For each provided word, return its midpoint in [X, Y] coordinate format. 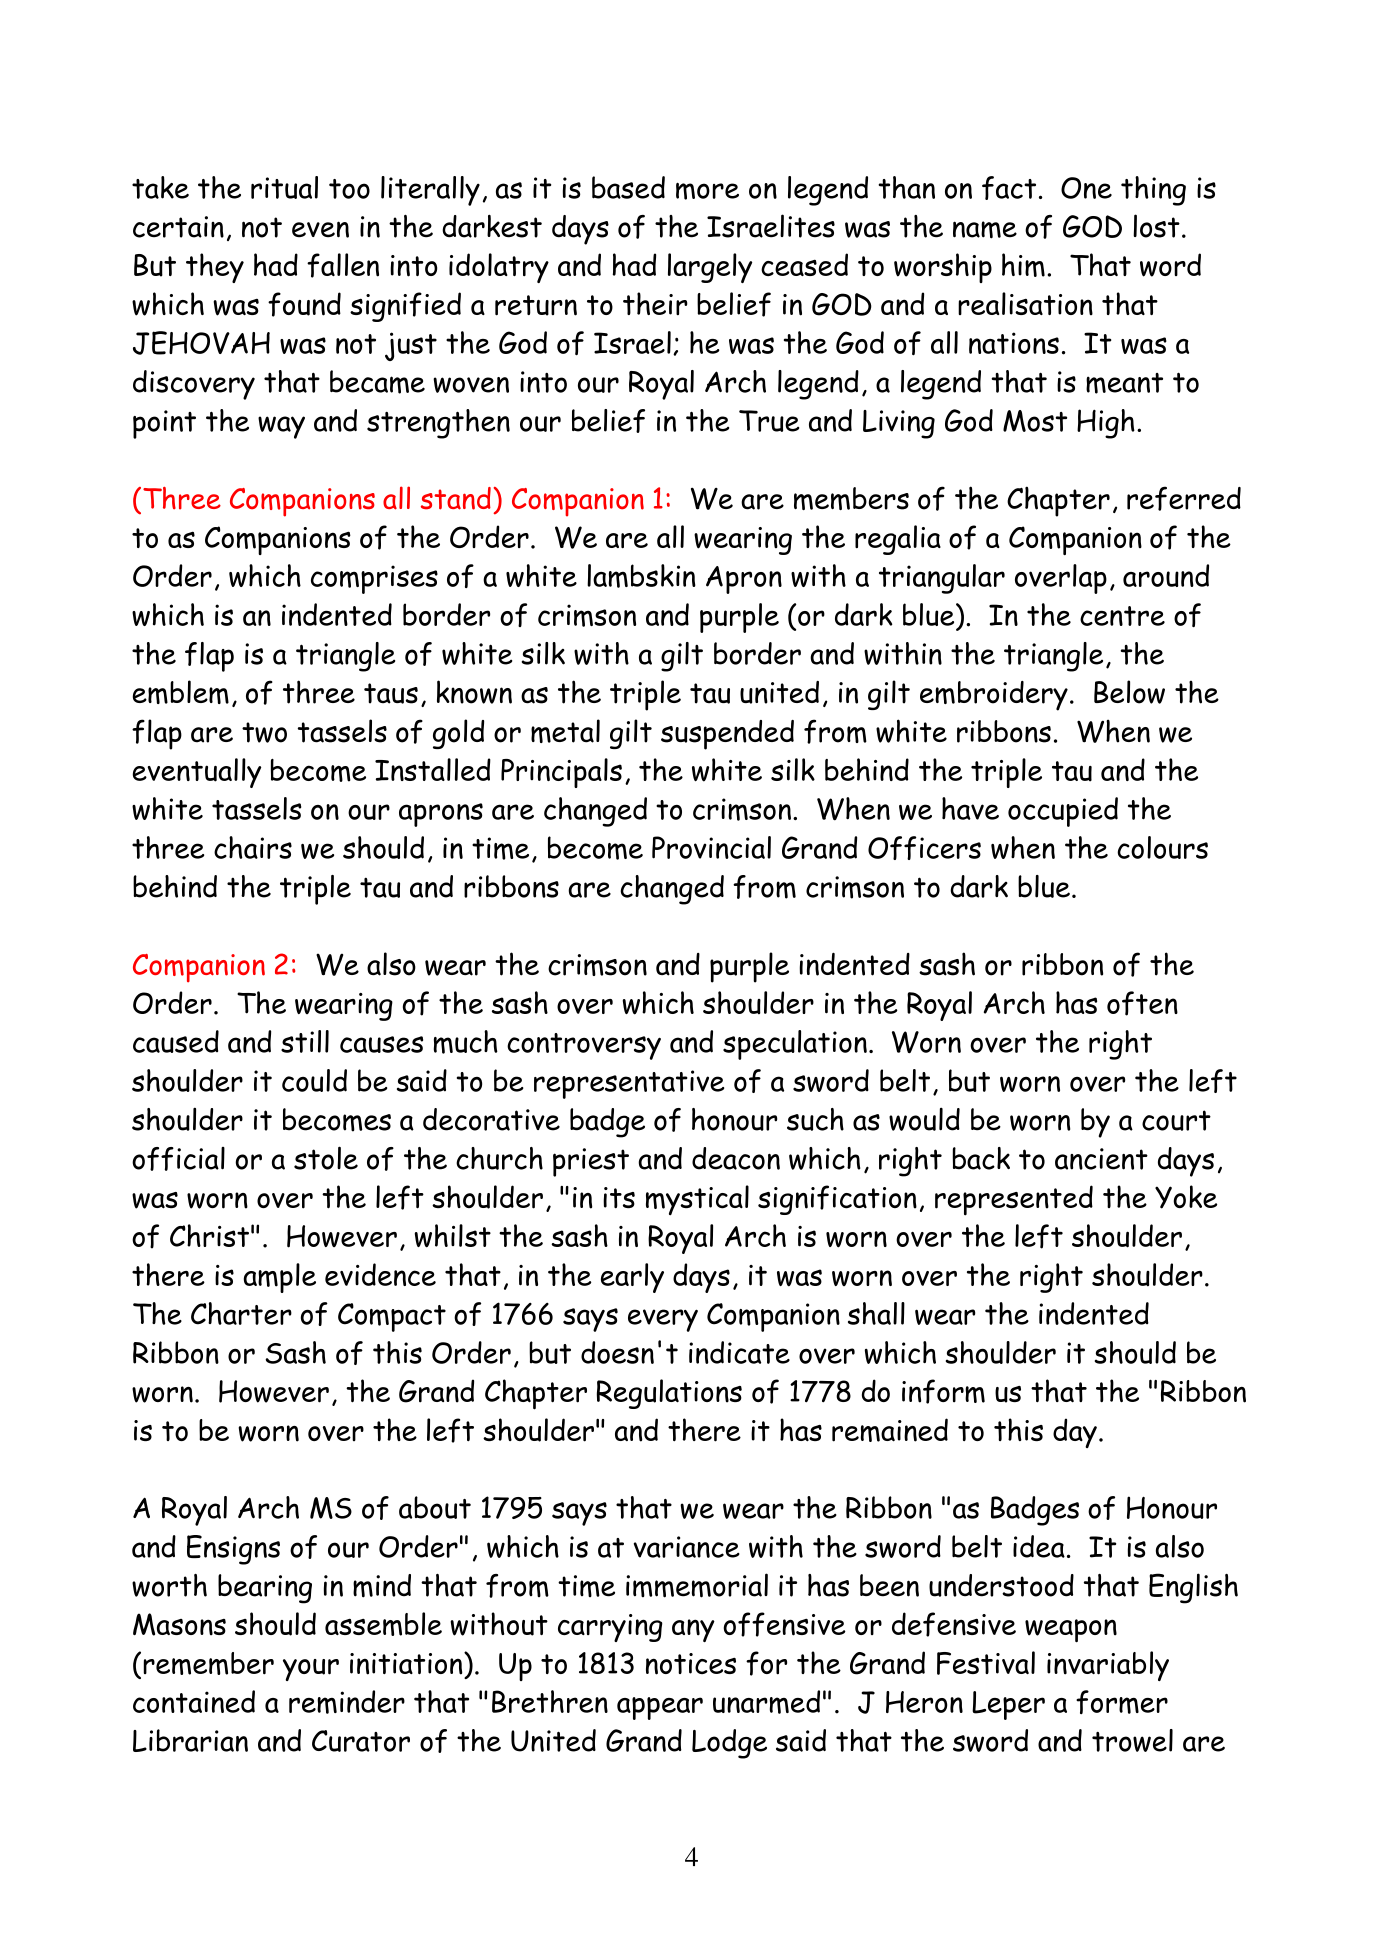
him [1023, 265]
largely [710, 268]
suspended [727, 735]
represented [1014, 1200]
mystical [697, 1200]
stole [326, 1158]
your [311, 1670]
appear [660, 1708]
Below [1129, 692]
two [264, 732]
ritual [284, 187]
